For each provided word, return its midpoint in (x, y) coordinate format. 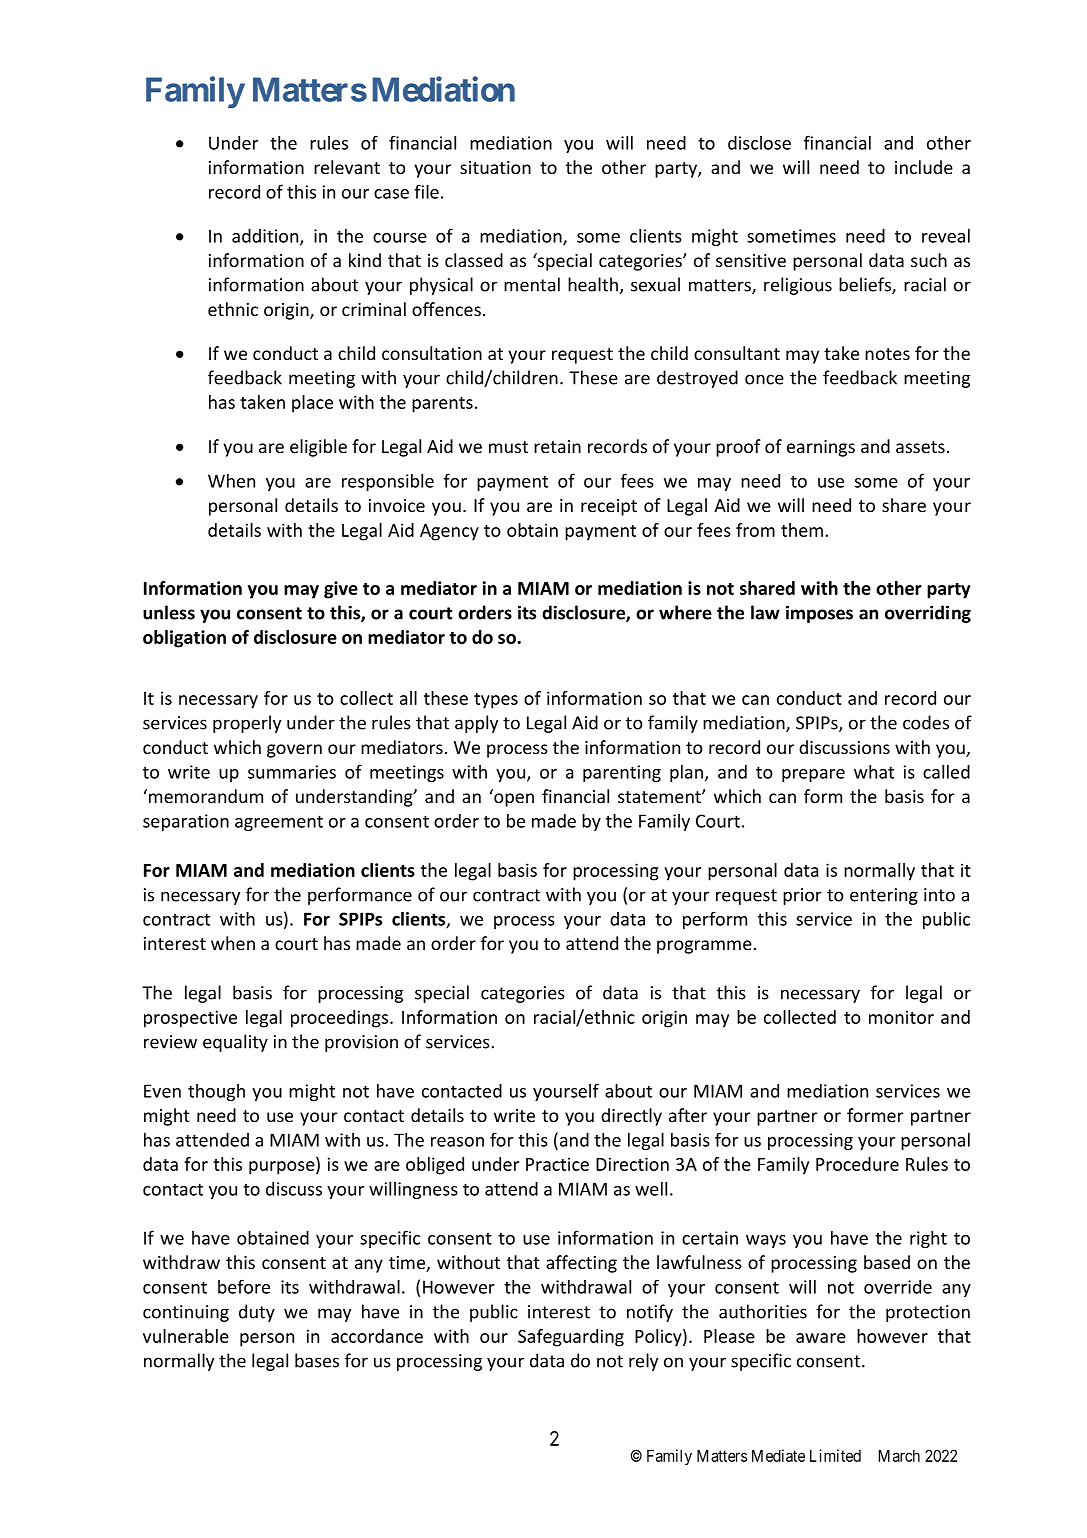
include (924, 167)
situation (495, 167)
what (874, 771)
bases (317, 1360)
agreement (279, 823)
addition (266, 237)
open (514, 800)
